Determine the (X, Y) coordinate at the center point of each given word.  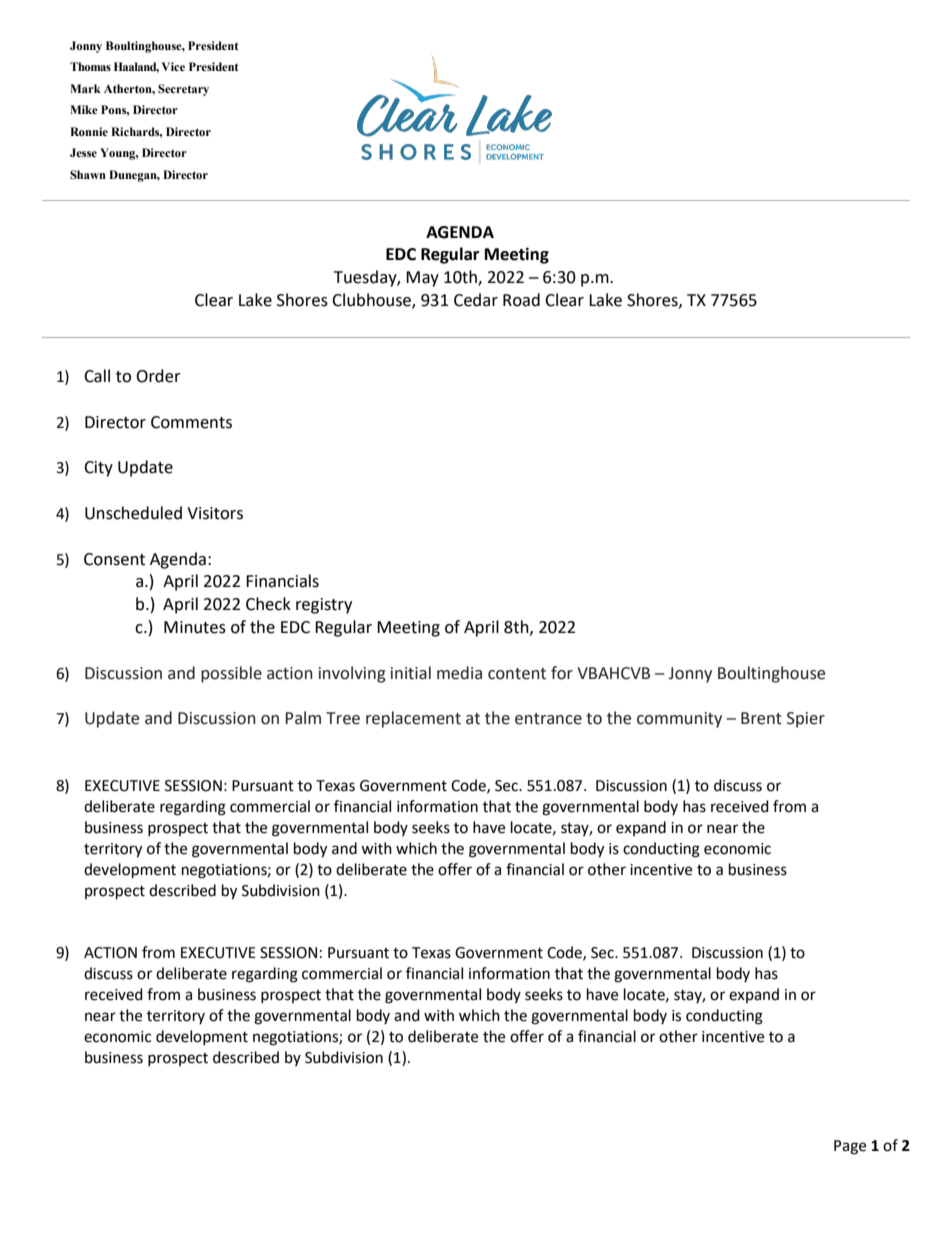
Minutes (195, 627)
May (422, 279)
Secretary (183, 90)
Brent (761, 718)
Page (850, 1147)
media (459, 673)
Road (521, 300)
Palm (303, 718)
